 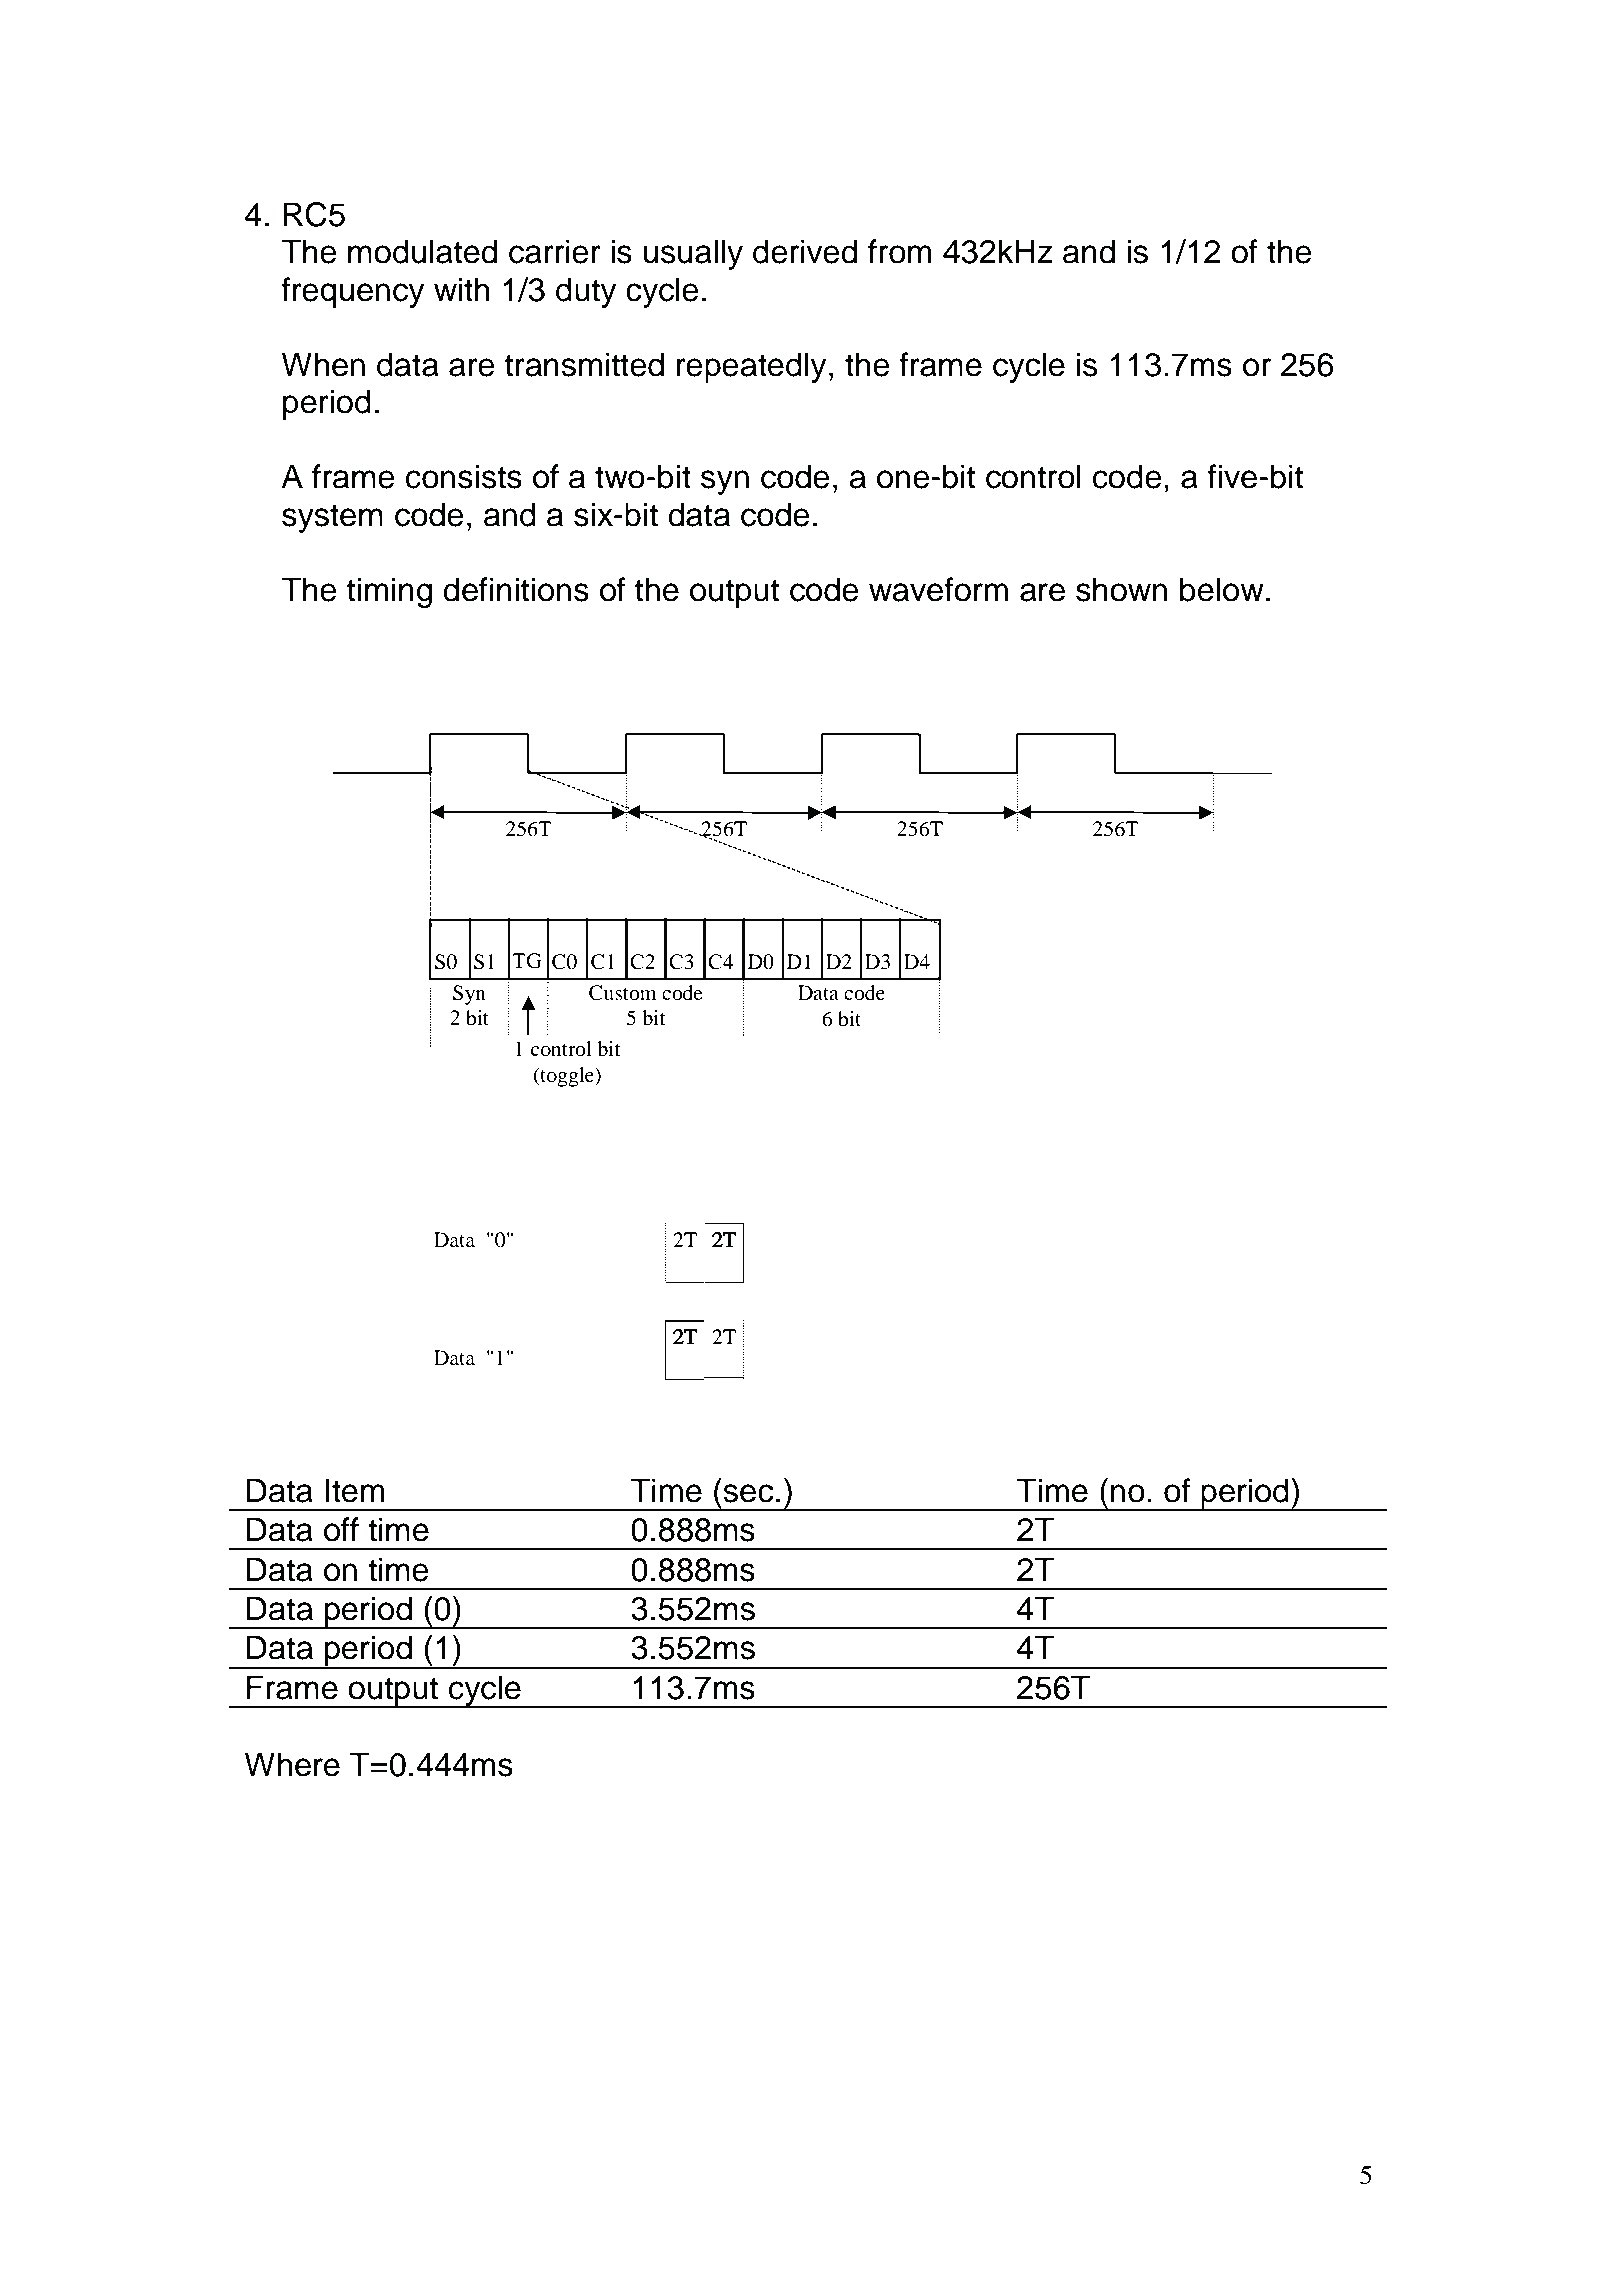 I want to click on frequency, so click(x=353, y=292).
